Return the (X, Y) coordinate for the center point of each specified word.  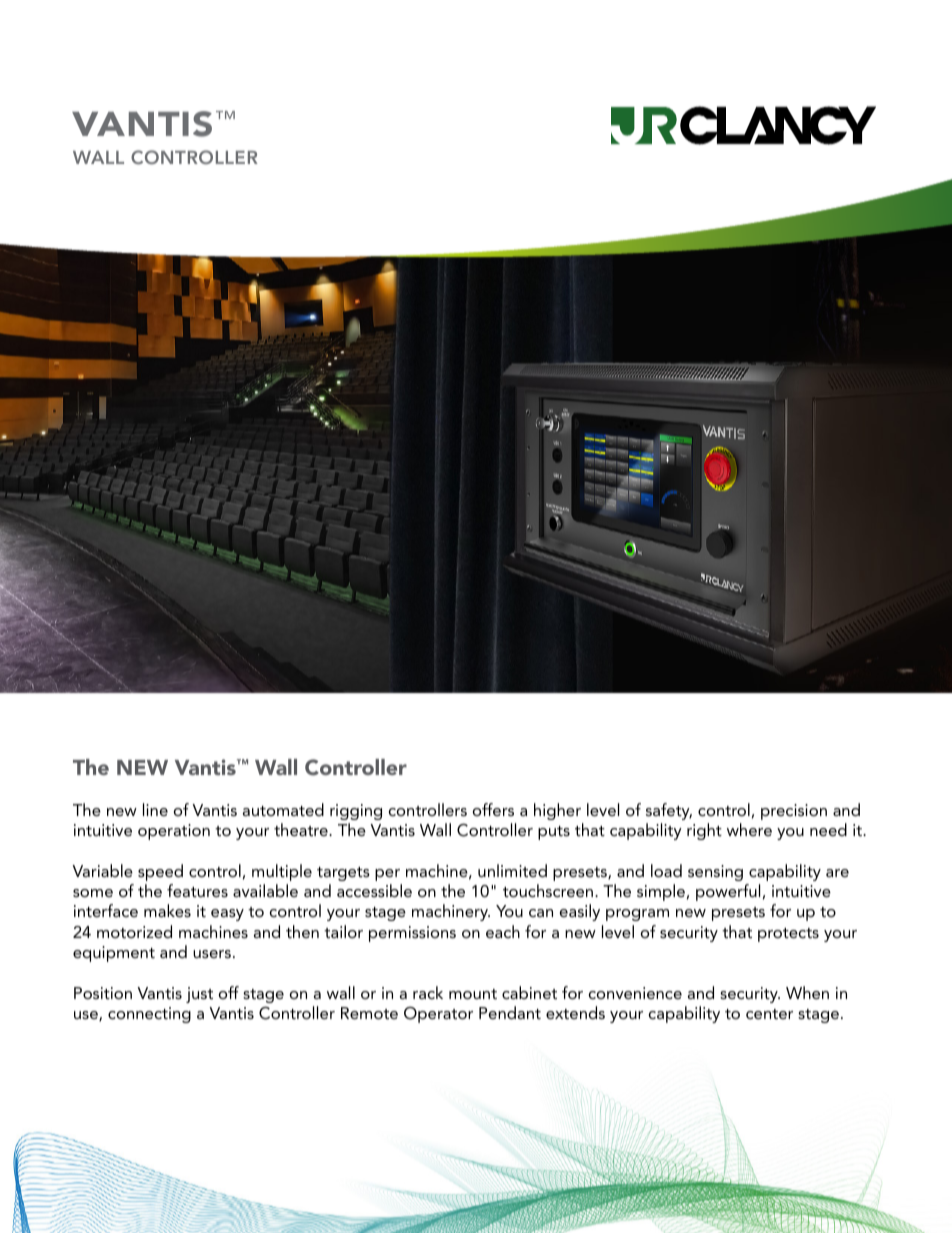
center (769, 1014)
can (541, 913)
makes (167, 910)
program (637, 915)
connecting (149, 1015)
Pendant (510, 1012)
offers (493, 809)
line (155, 809)
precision (794, 812)
